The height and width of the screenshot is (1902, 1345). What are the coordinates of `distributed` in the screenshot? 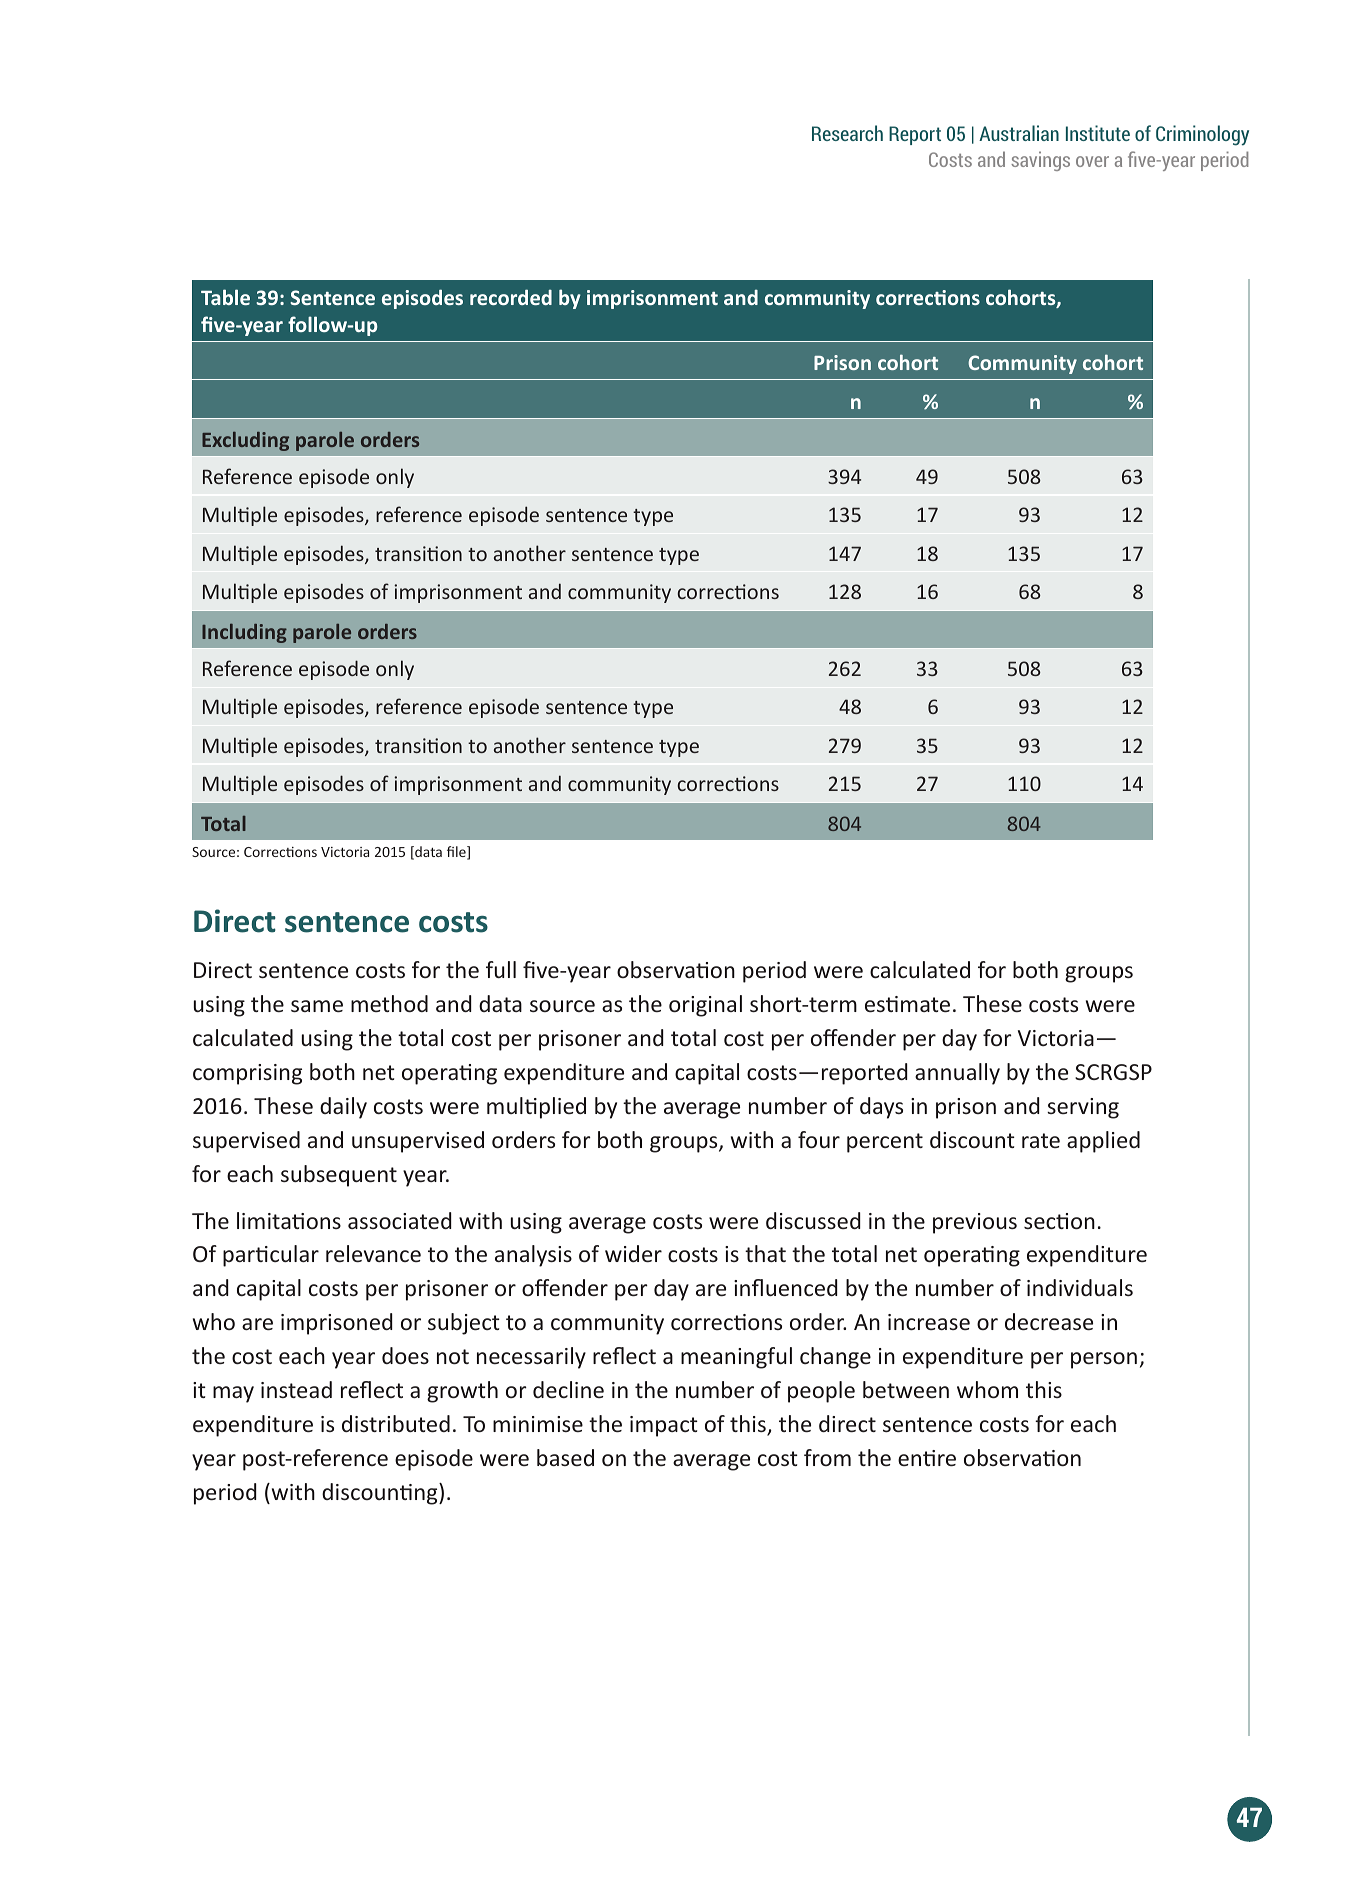 It's located at (396, 1423).
